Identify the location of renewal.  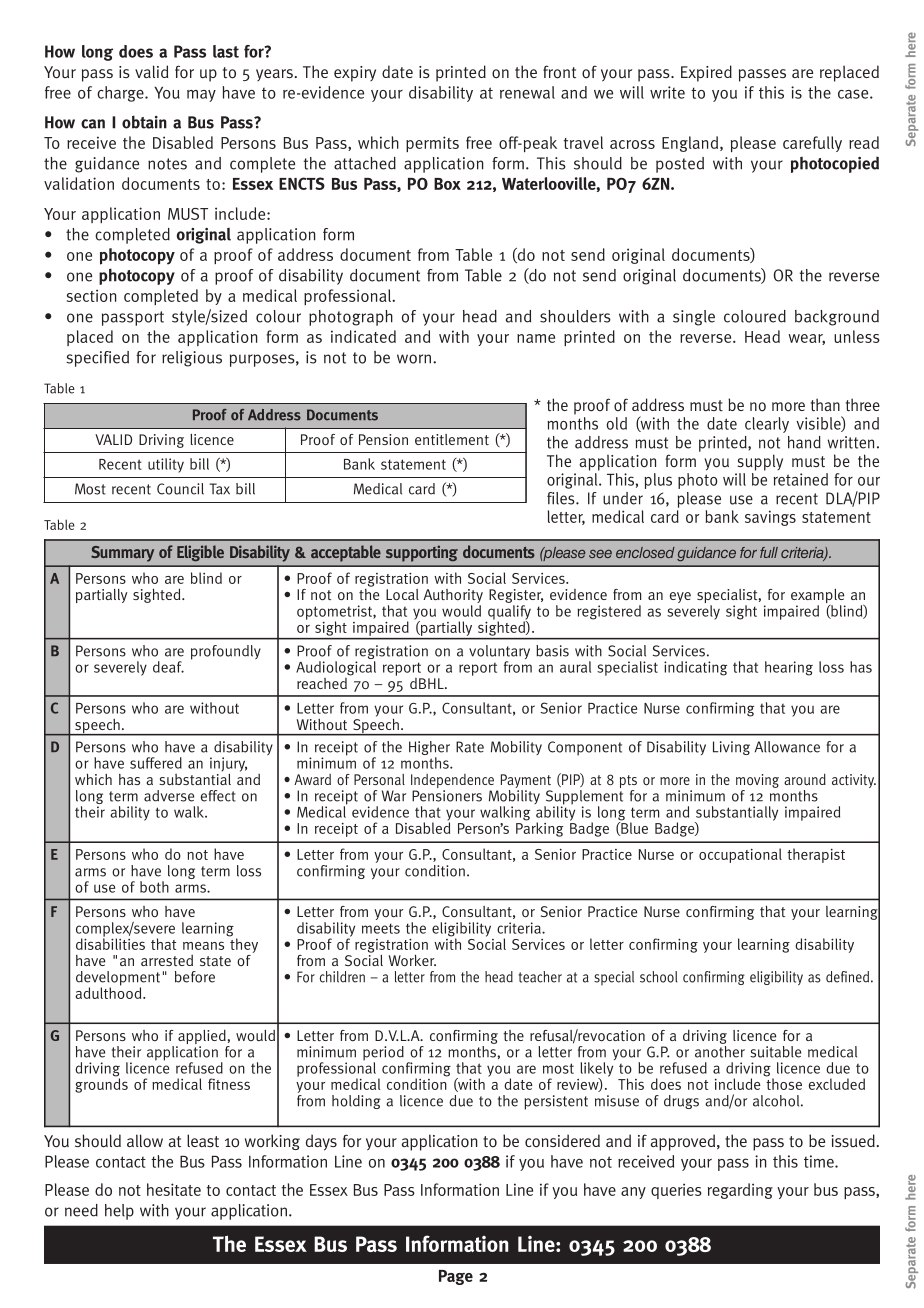
(527, 92).
